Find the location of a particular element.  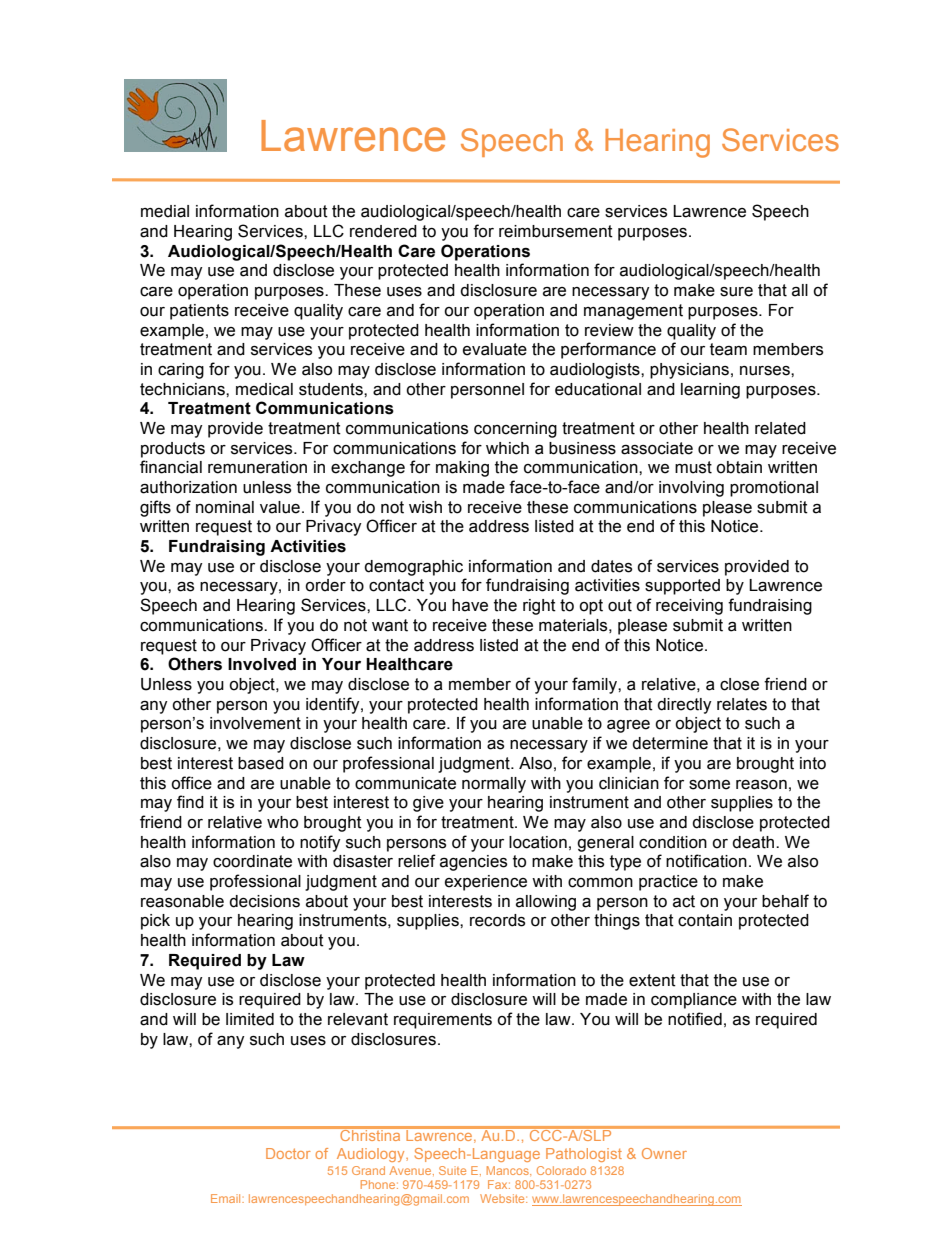

involvement is located at coordinates (255, 723).
